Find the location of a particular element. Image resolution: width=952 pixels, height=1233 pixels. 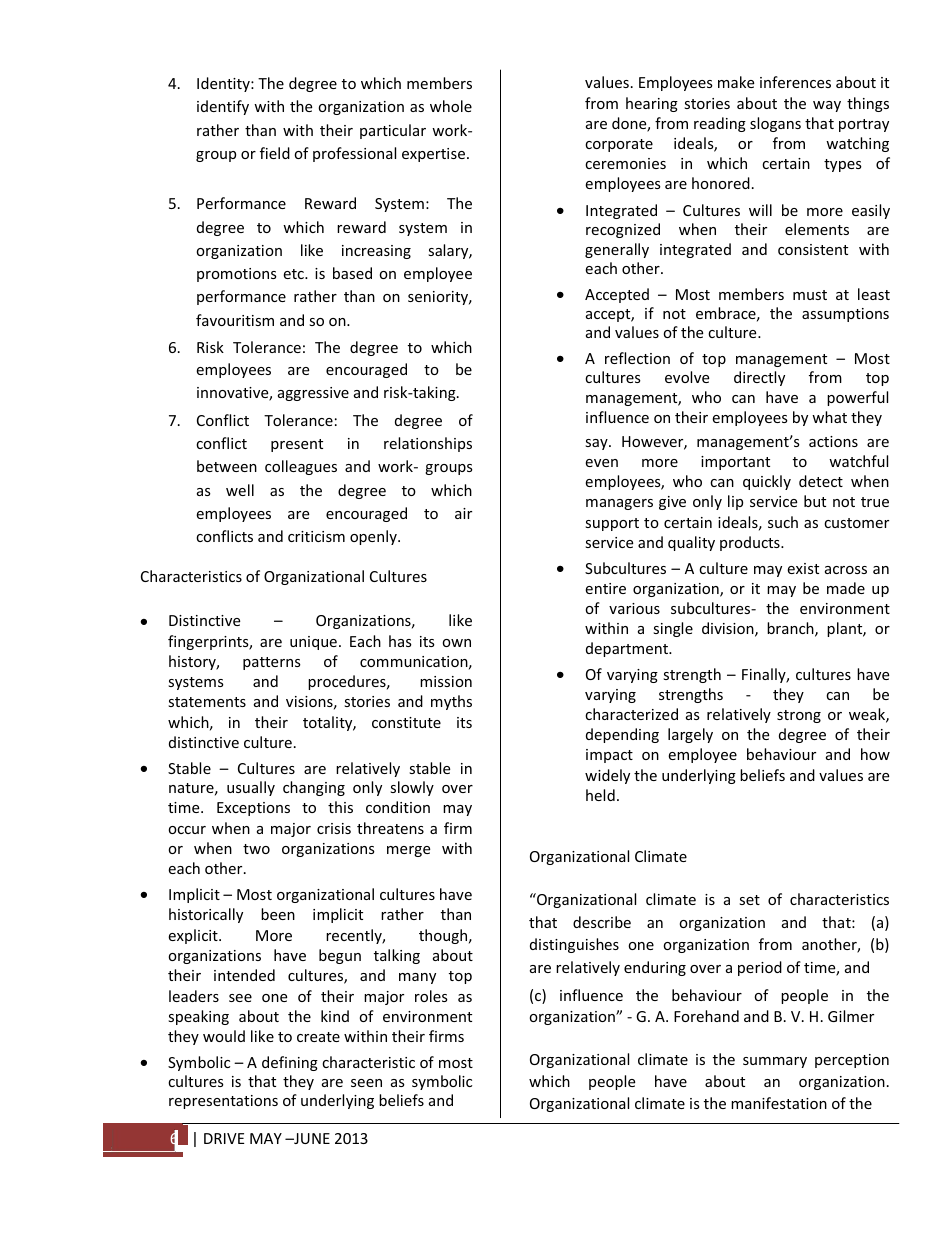

seen is located at coordinates (366, 1083).
